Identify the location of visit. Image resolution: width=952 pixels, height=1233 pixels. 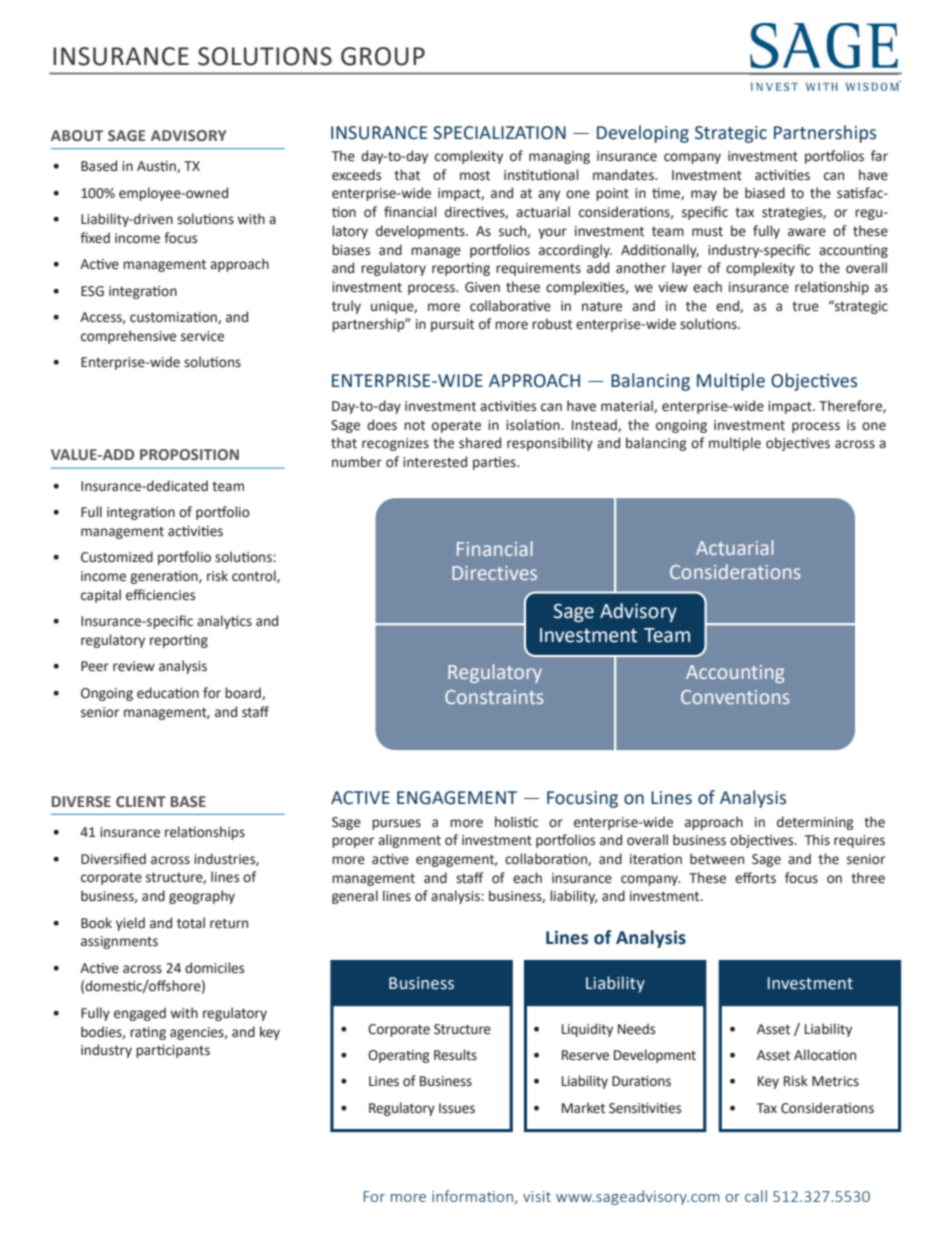
(537, 1196).
